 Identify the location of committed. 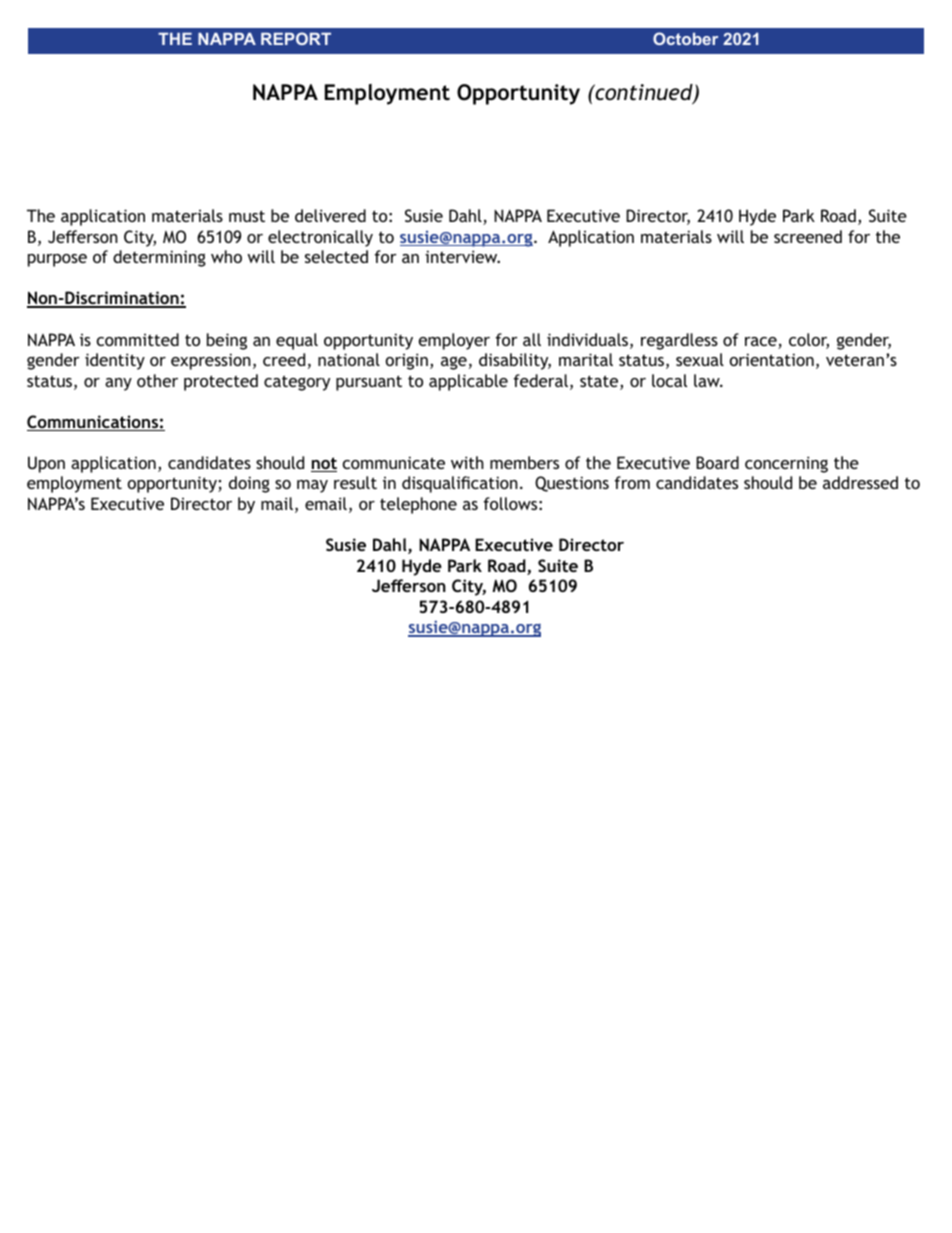
(138, 339).
